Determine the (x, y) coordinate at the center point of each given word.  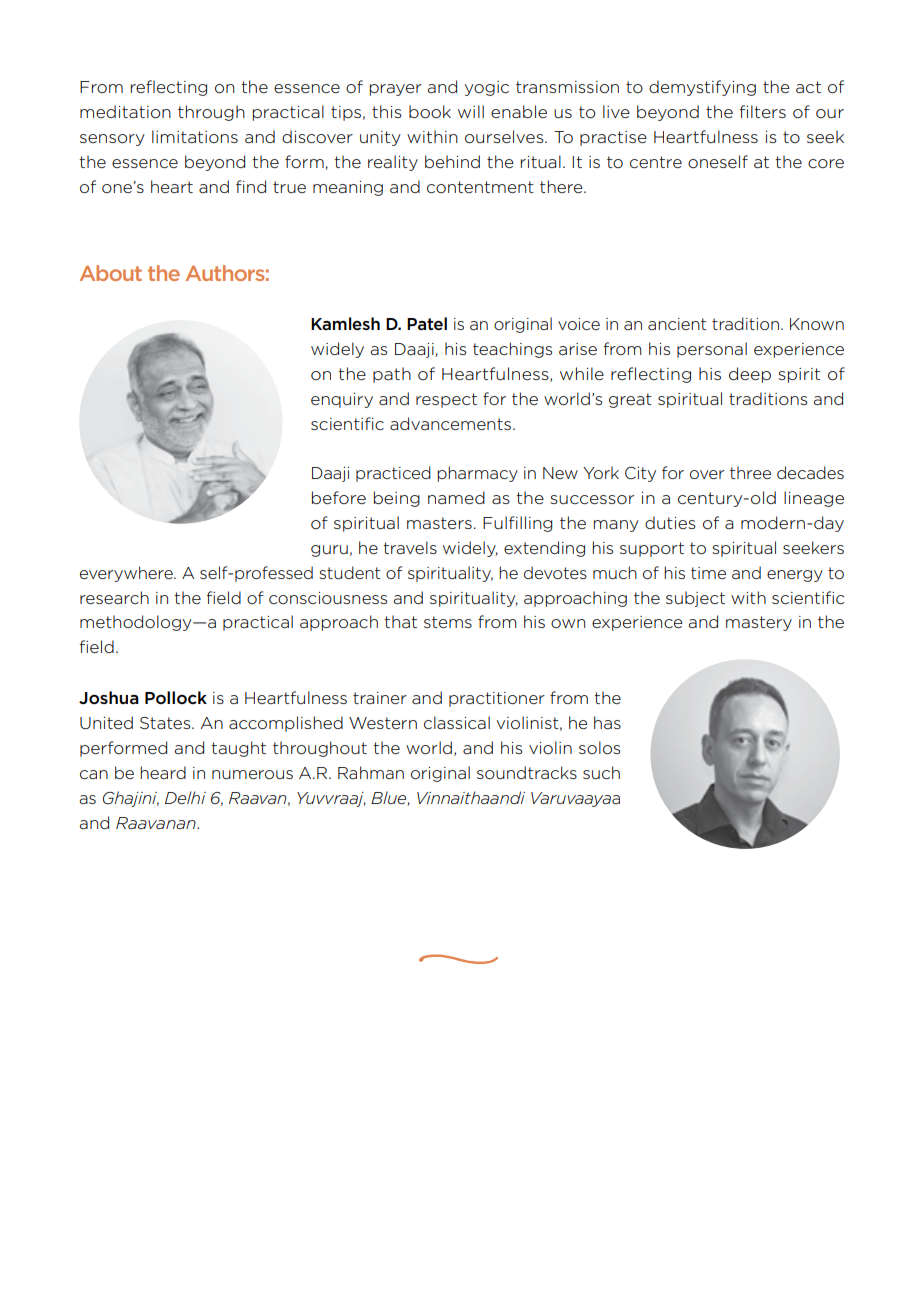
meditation (125, 112)
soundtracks (527, 772)
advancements (450, 423)
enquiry (342, 400)
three (750, 472)
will (471, 111)
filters (763, 111)
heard (163, 772)
